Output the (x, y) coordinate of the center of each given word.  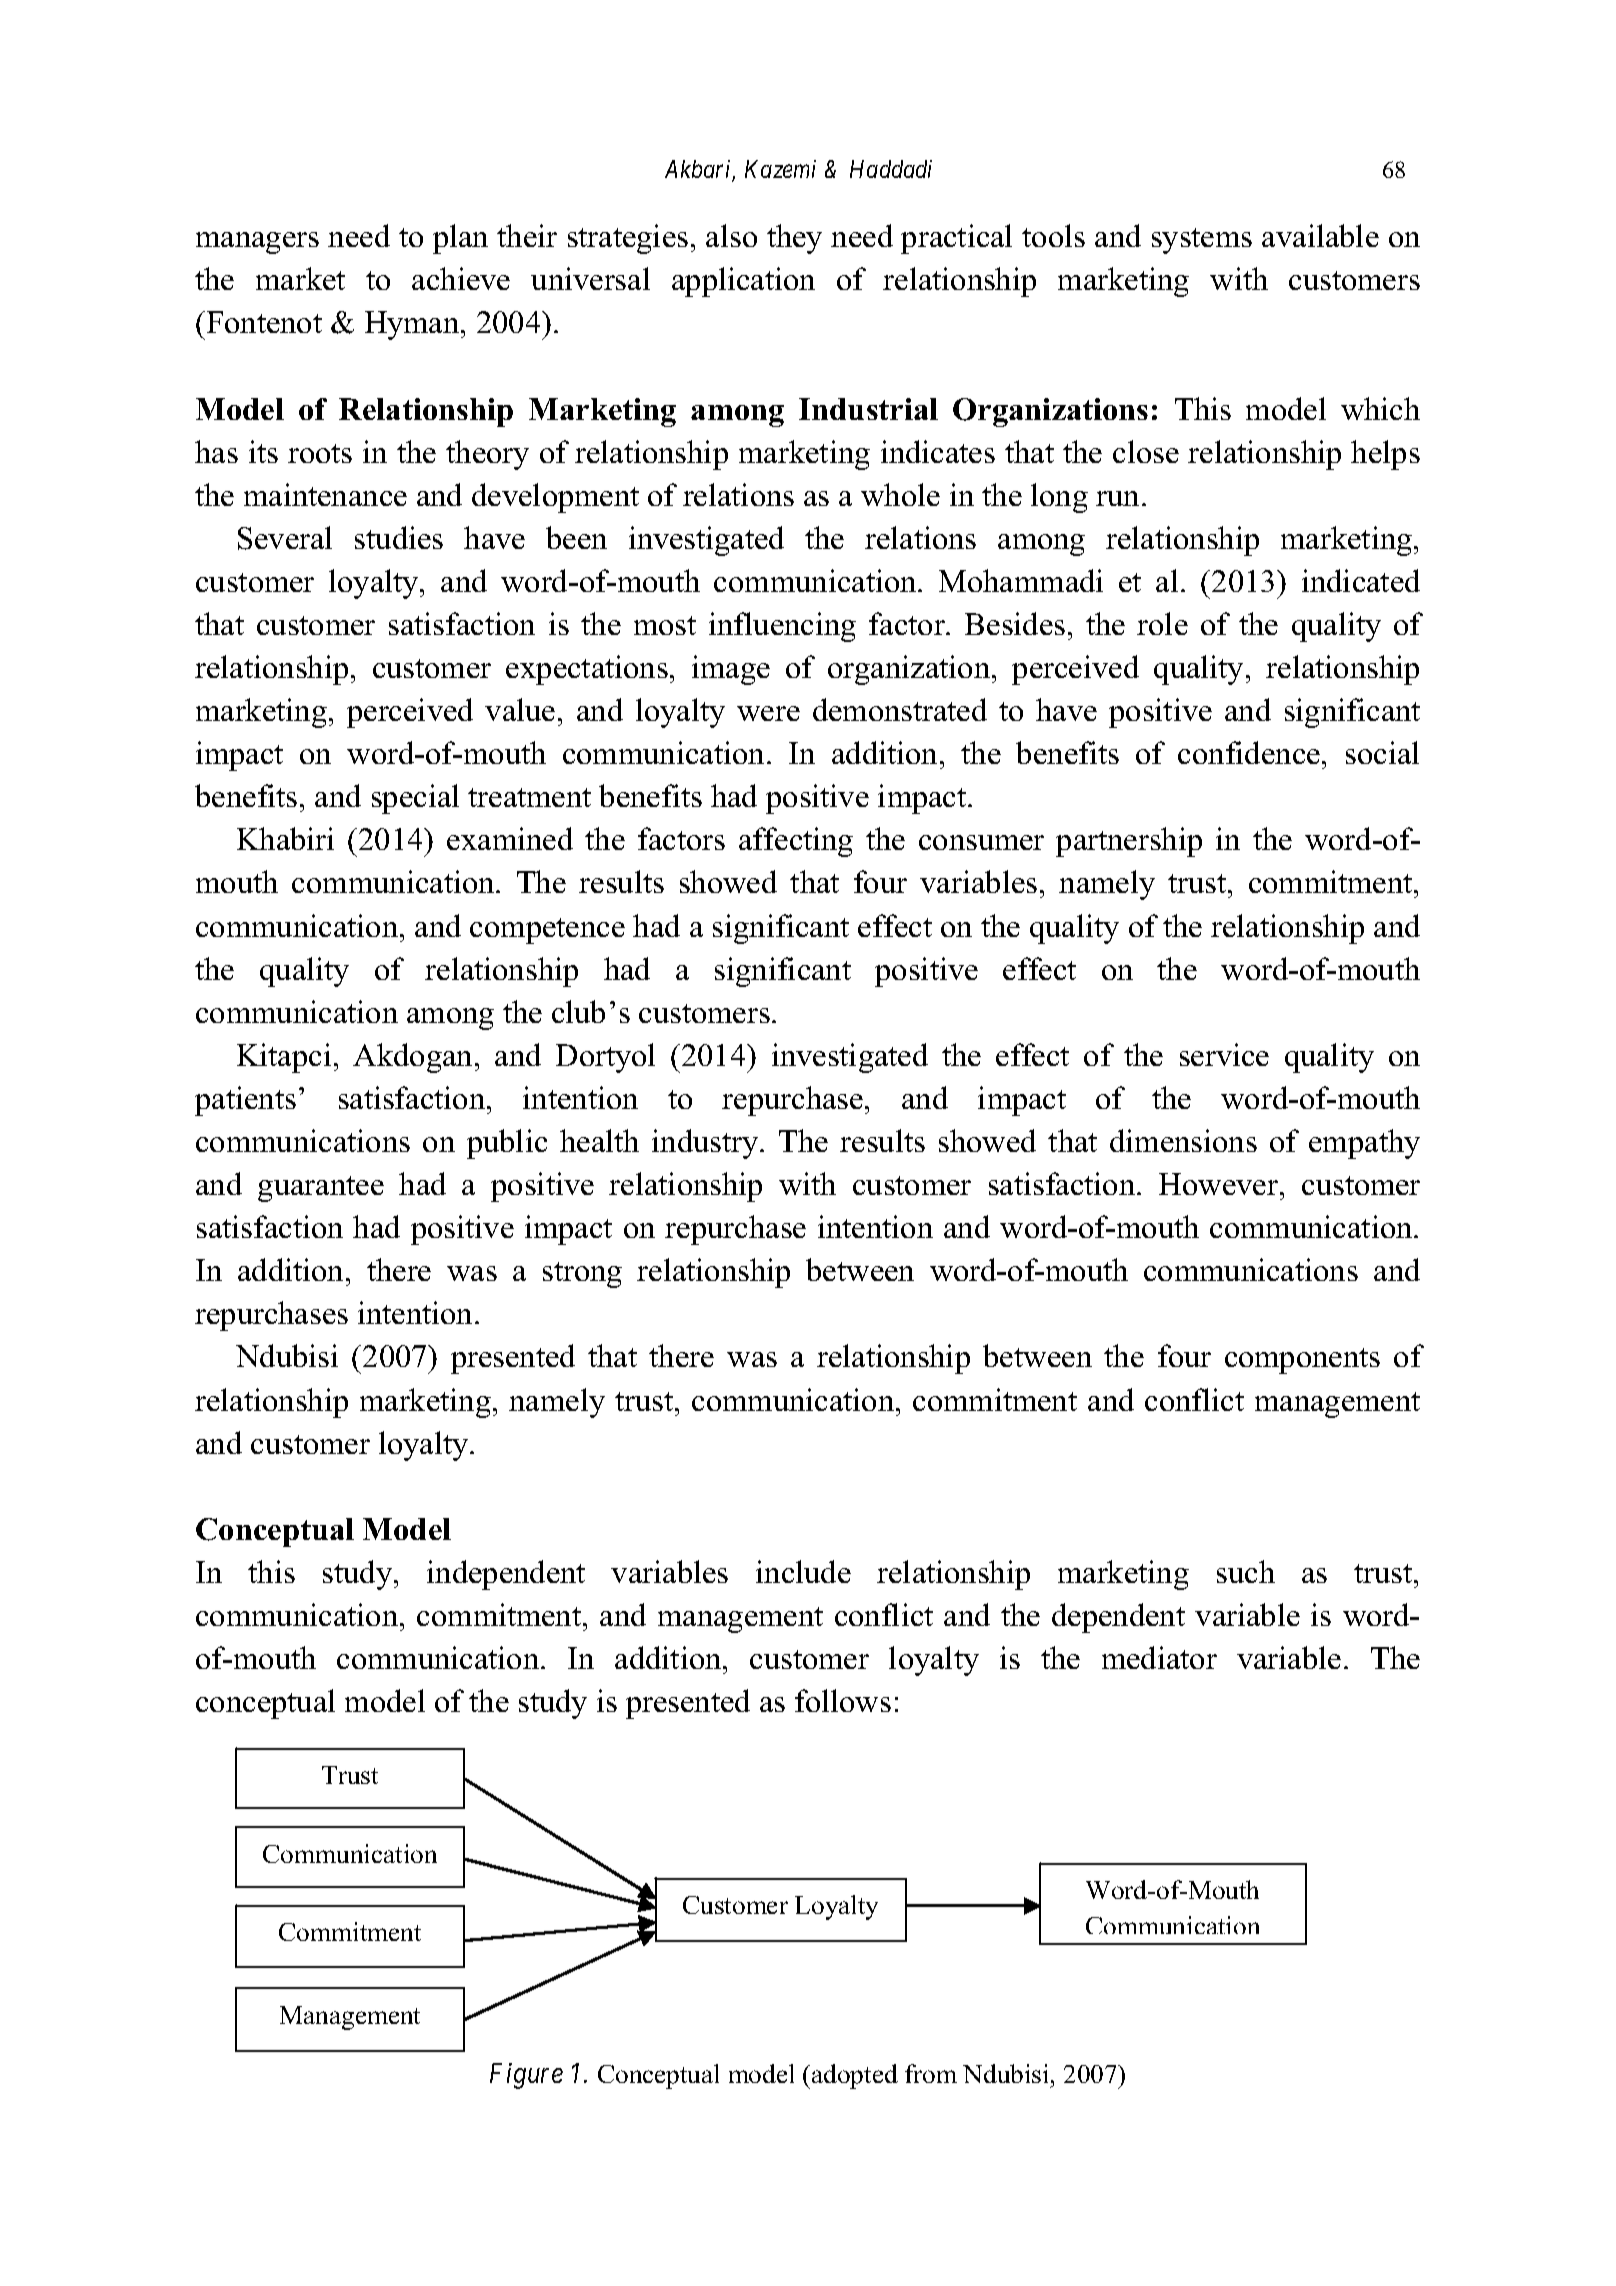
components (1302, 1361)
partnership (1129, 842)
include (803, 1571)
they (794, 239)
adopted (855, 2076)
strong (582, 1275)
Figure (526, 2076)
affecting (796, 842)
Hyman (413, 325)
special (415, 799)
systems (1202, 241)
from (931, 2073)
